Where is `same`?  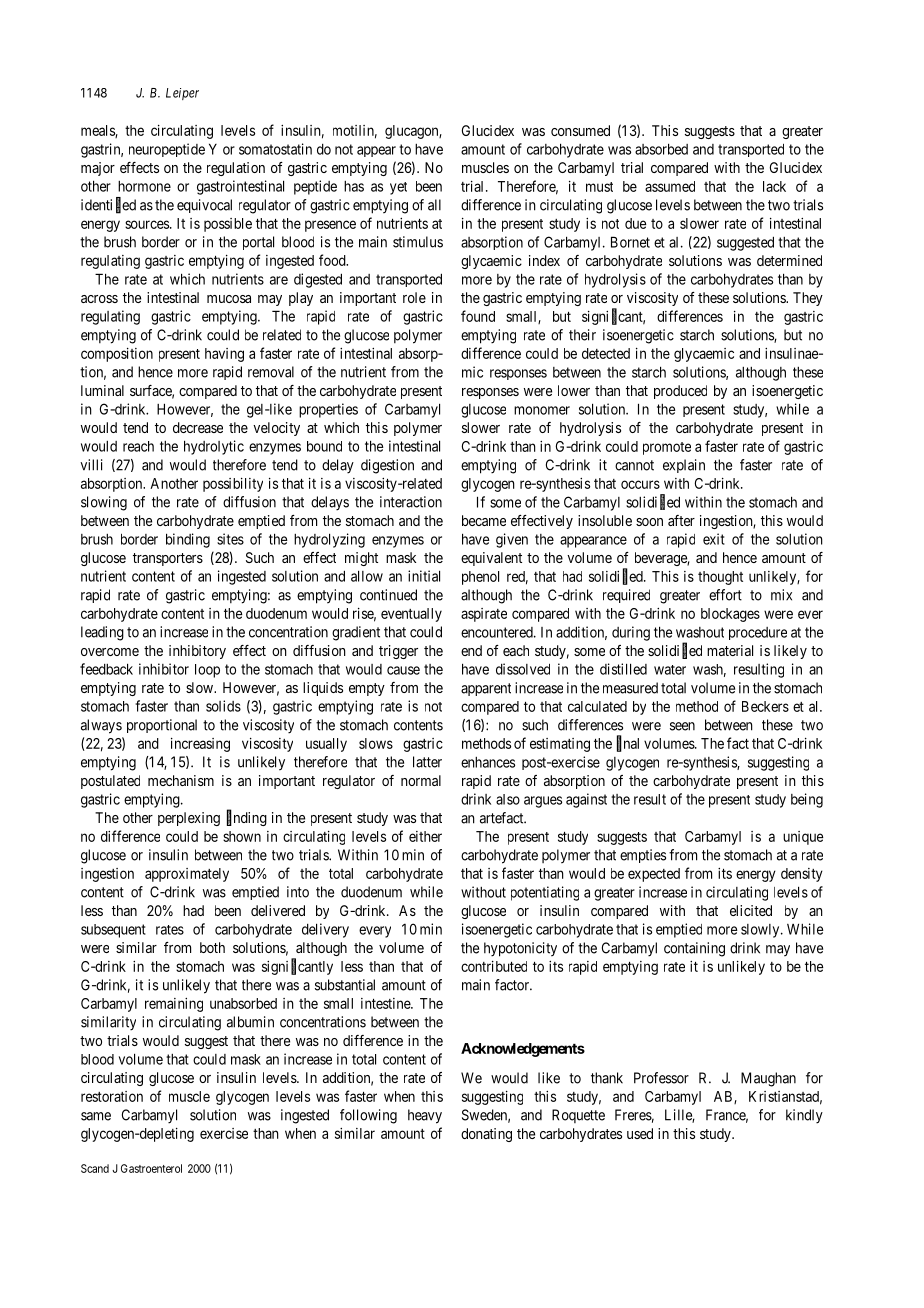
same is located at coordinates (96, 1116).
